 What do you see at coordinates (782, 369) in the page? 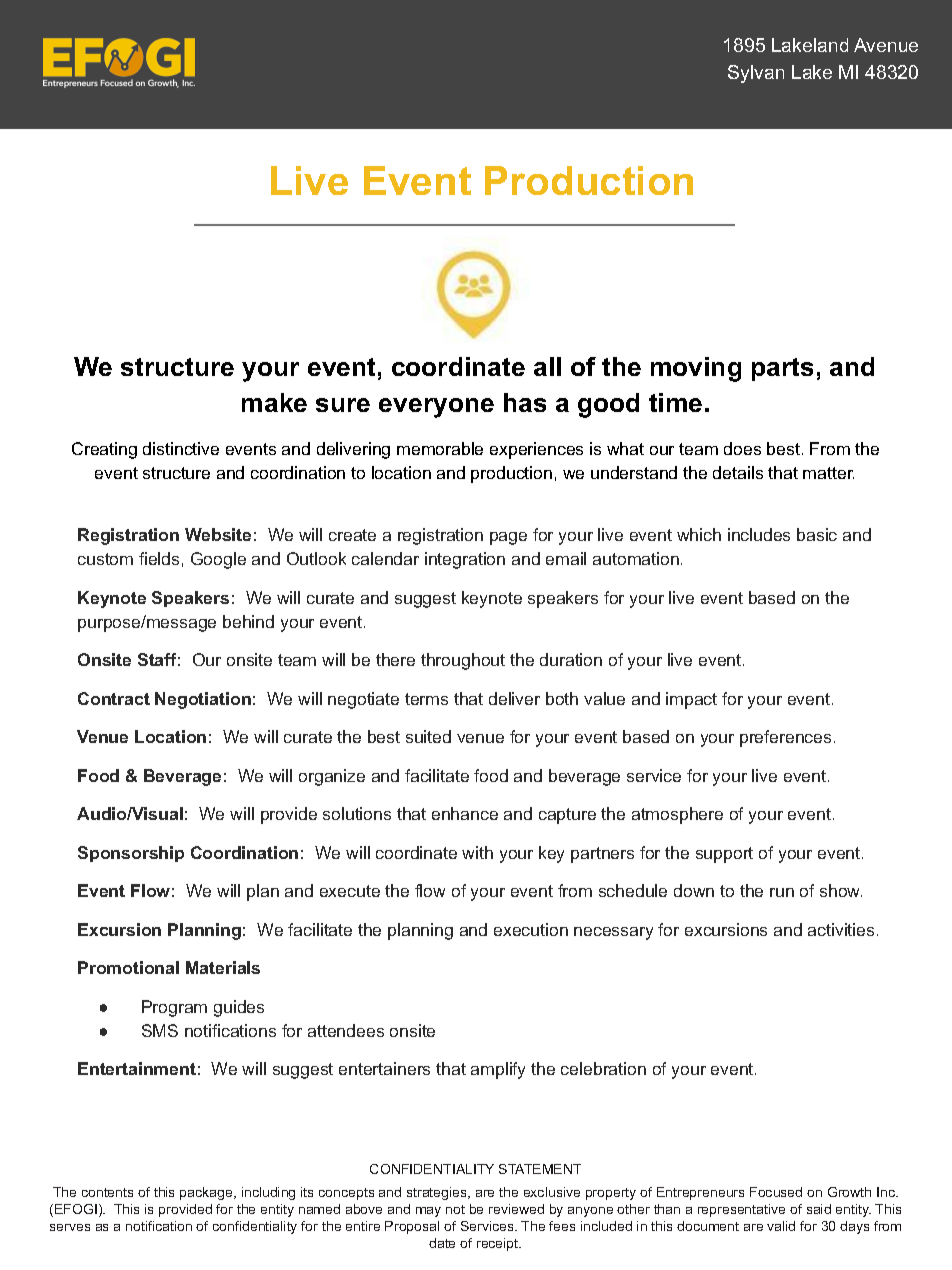
I see `parts` at bounding box center [782, 369].
